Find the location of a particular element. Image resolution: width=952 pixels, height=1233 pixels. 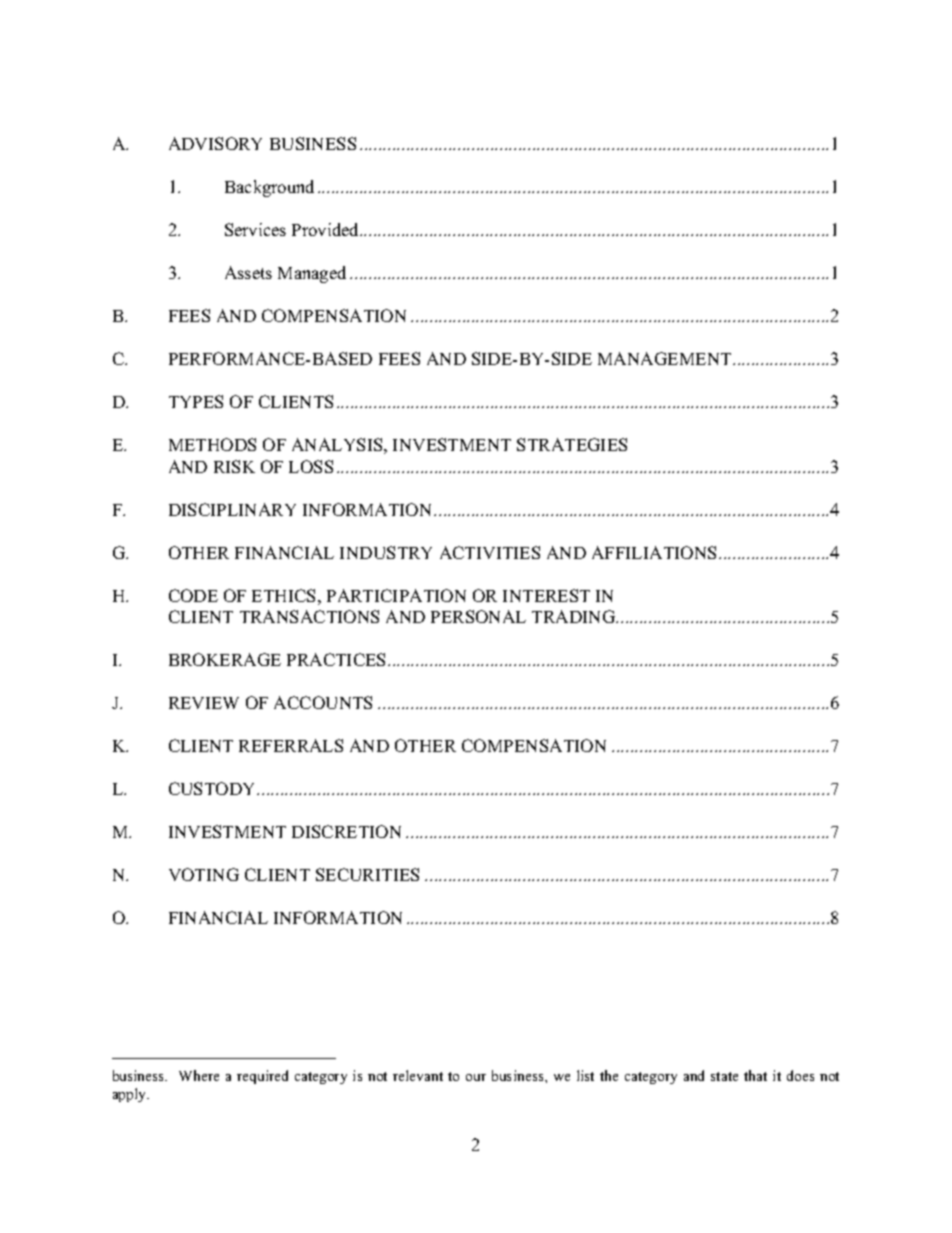

MANAGEMENT is located at coordinates (664, 358).
